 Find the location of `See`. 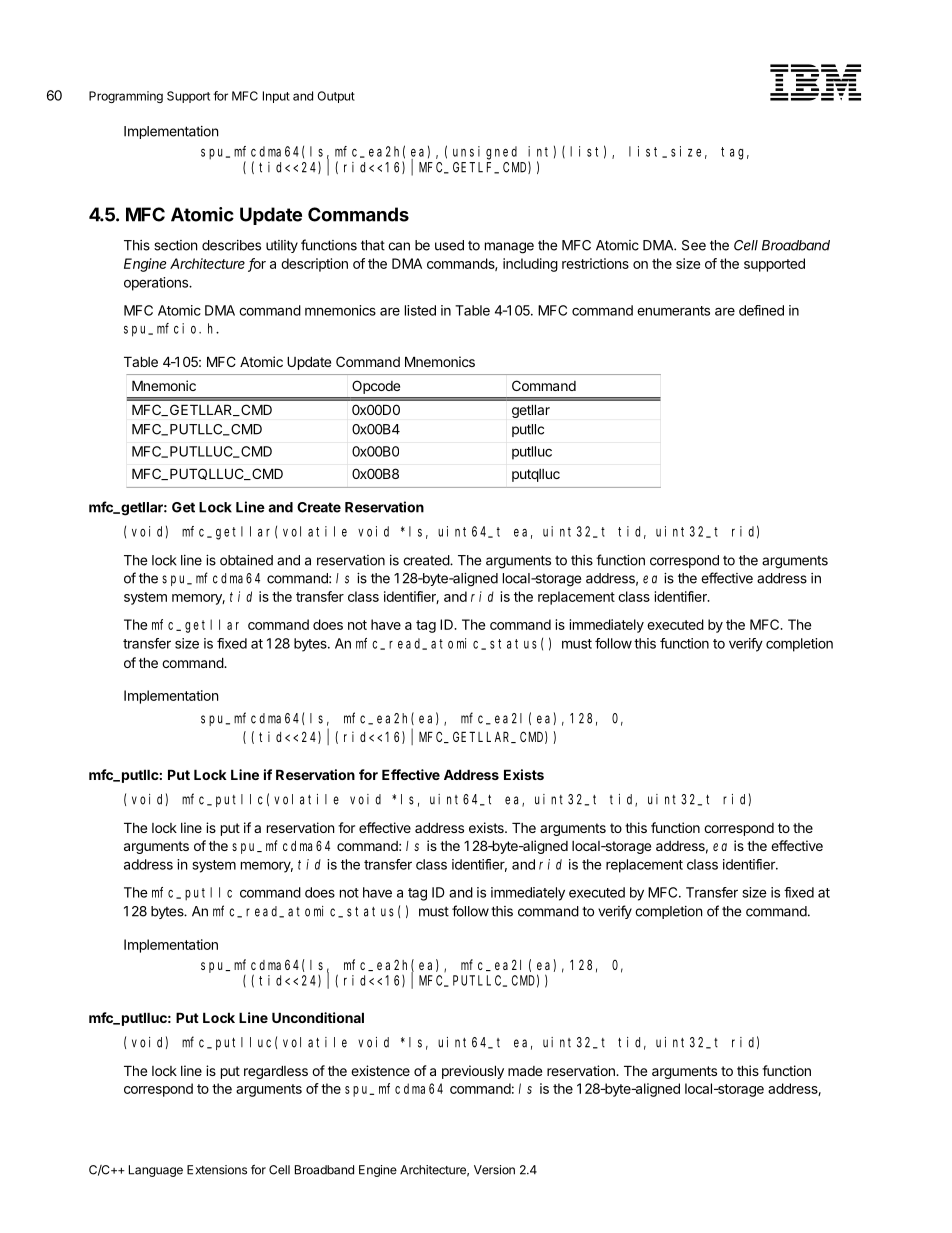

See is located at coordinates (694, 245).
